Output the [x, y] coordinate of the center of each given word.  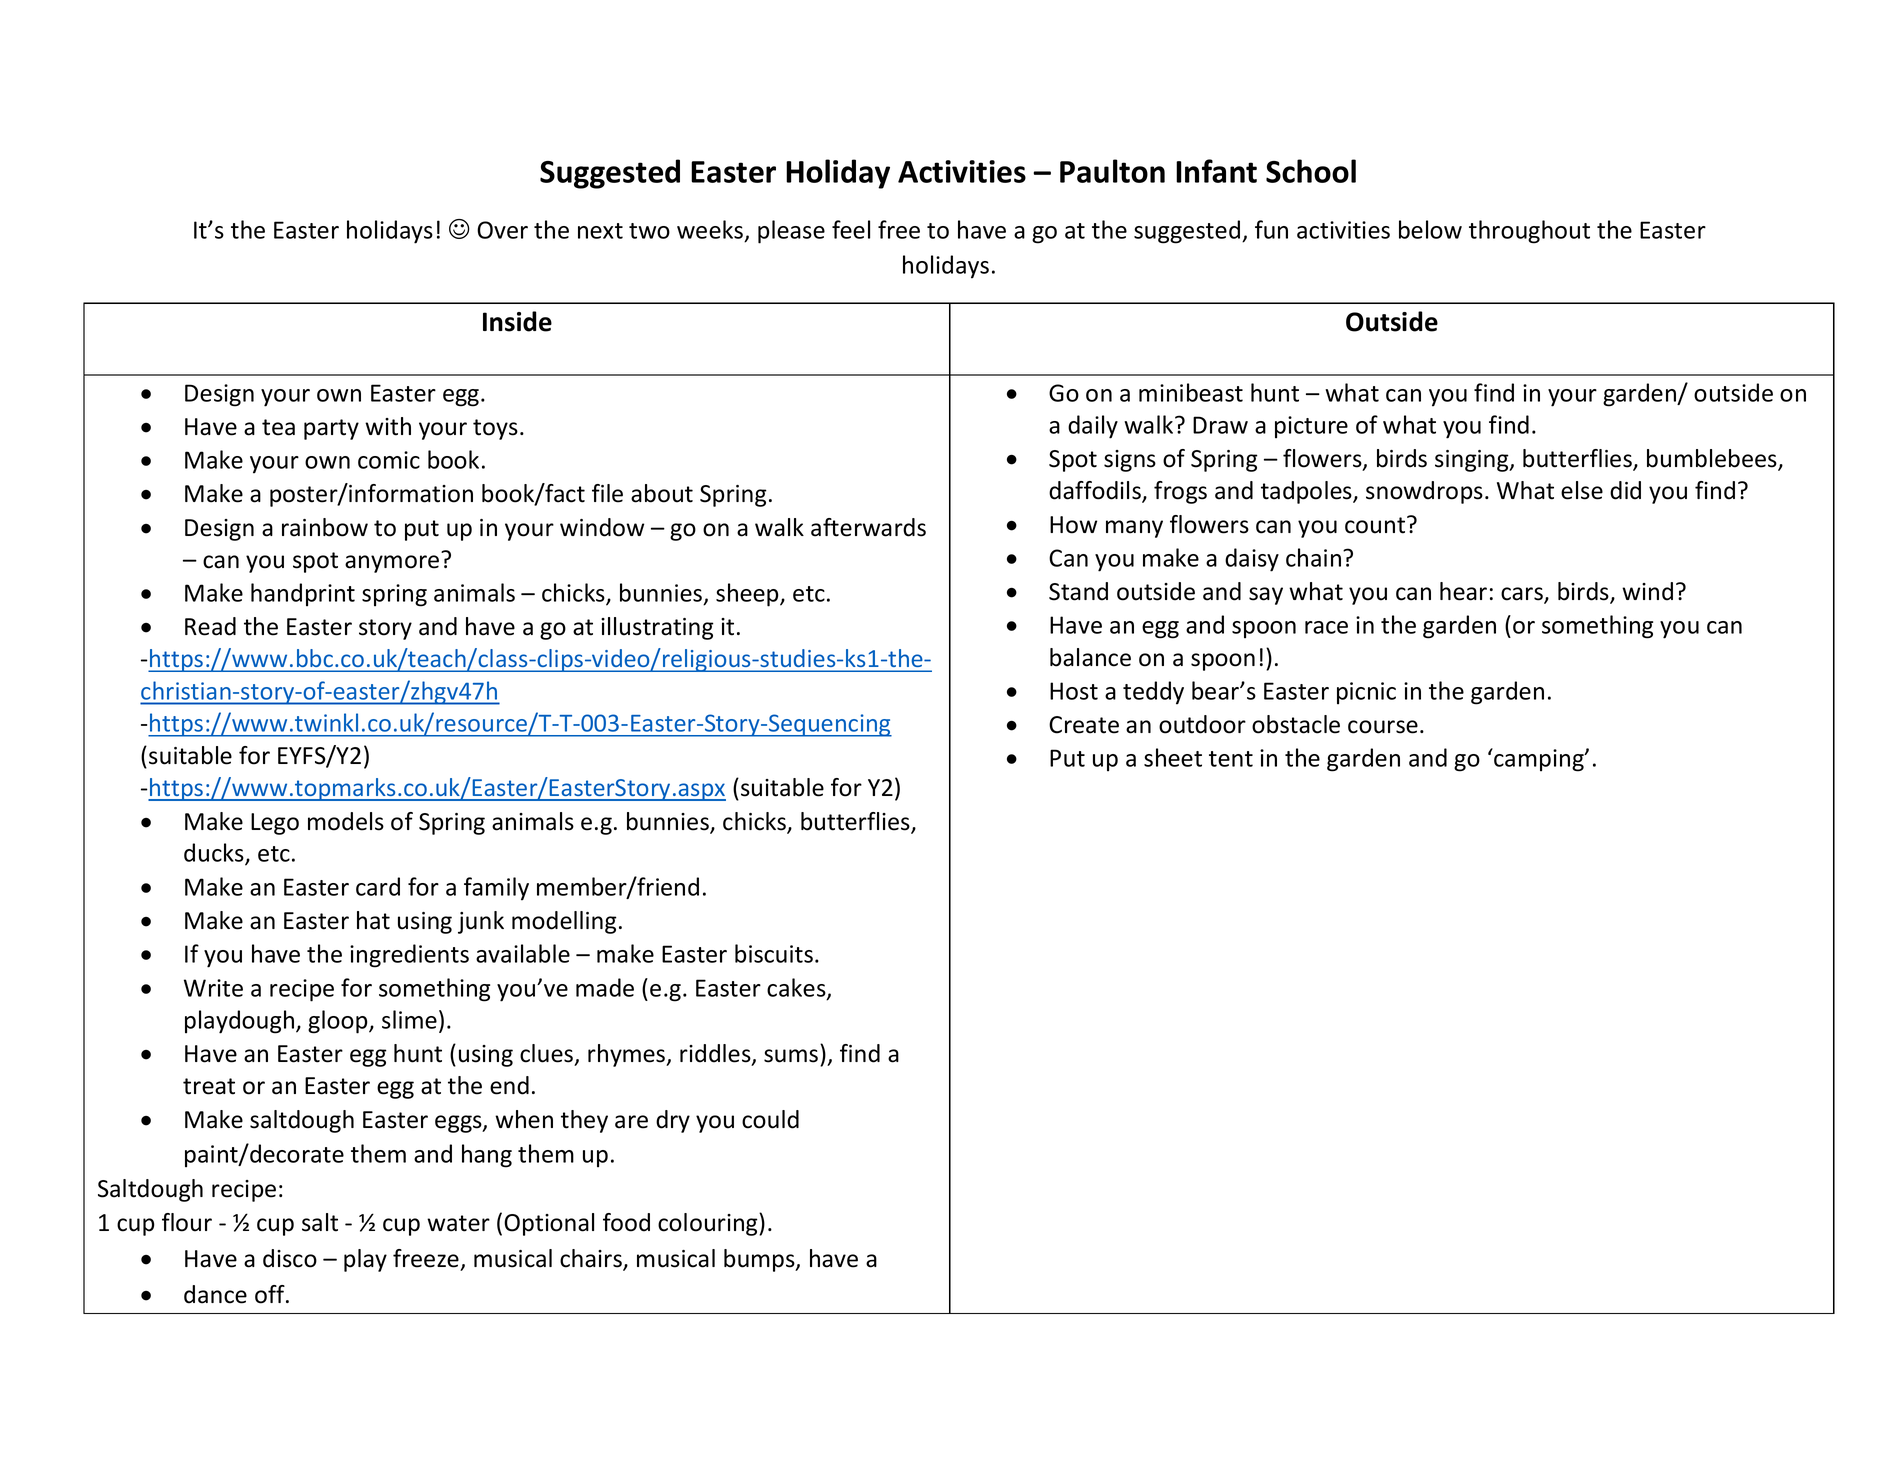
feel [851, 229]
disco [290, 1258]
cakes [797, 988]
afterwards [868, 527]
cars [1523, 595]
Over [502, 230]
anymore [392, 564]
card [378, 886]
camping [1539, 760]
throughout [1529, 232]
